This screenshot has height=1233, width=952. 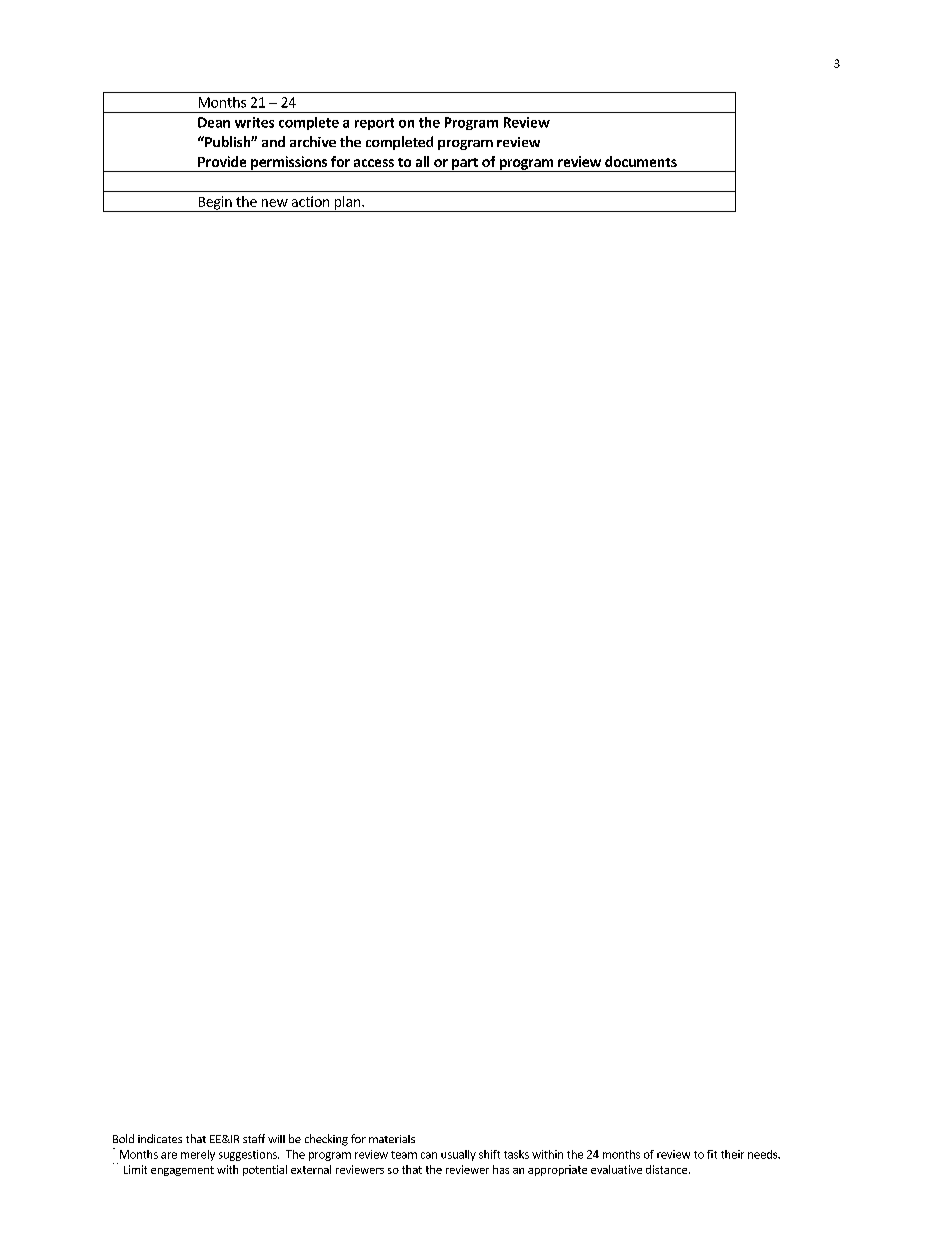 I want to click on action, so click(x=310, y=201).
